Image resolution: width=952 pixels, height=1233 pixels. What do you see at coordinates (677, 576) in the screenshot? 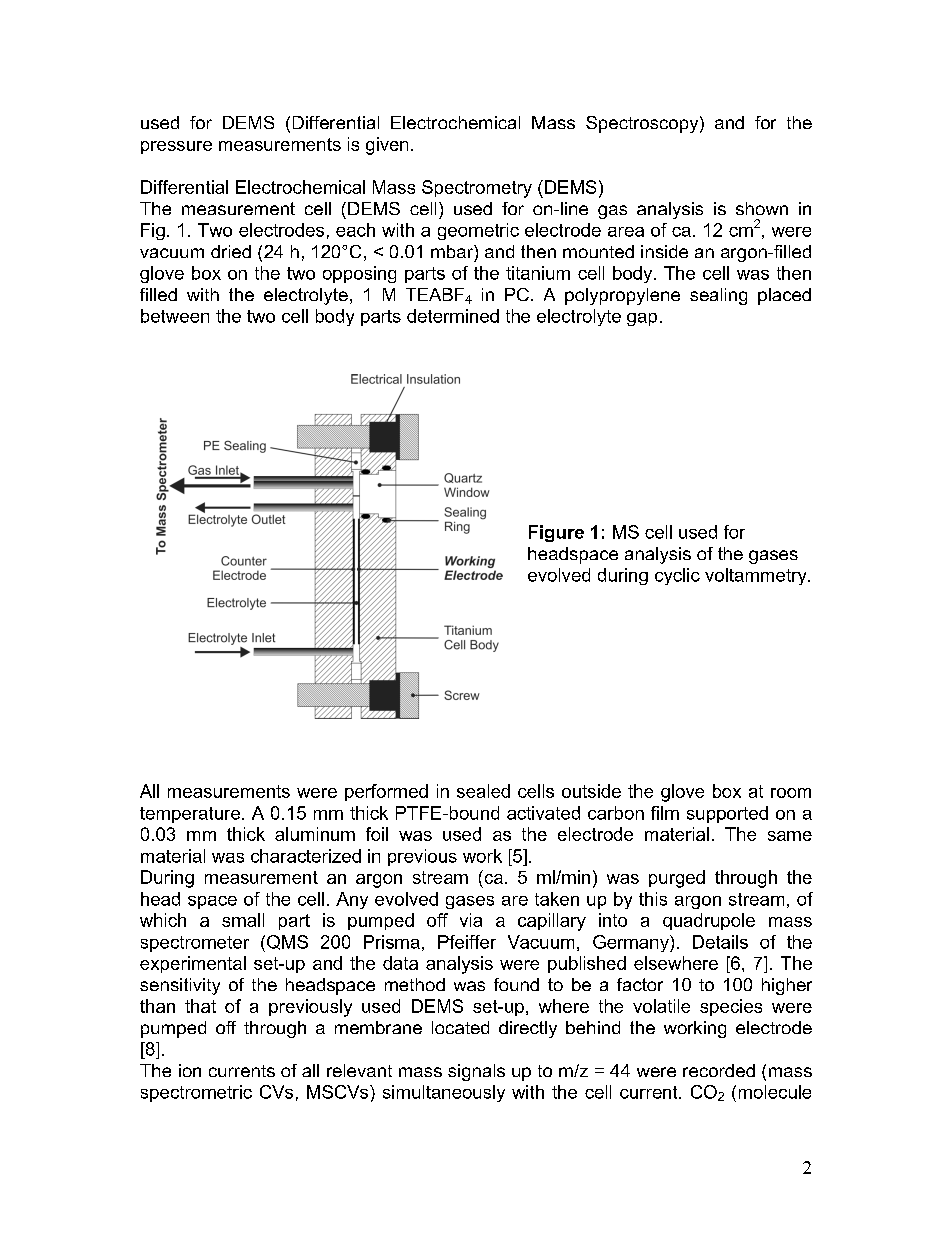
I see `cyclic` at bounding box center [677, 576].
